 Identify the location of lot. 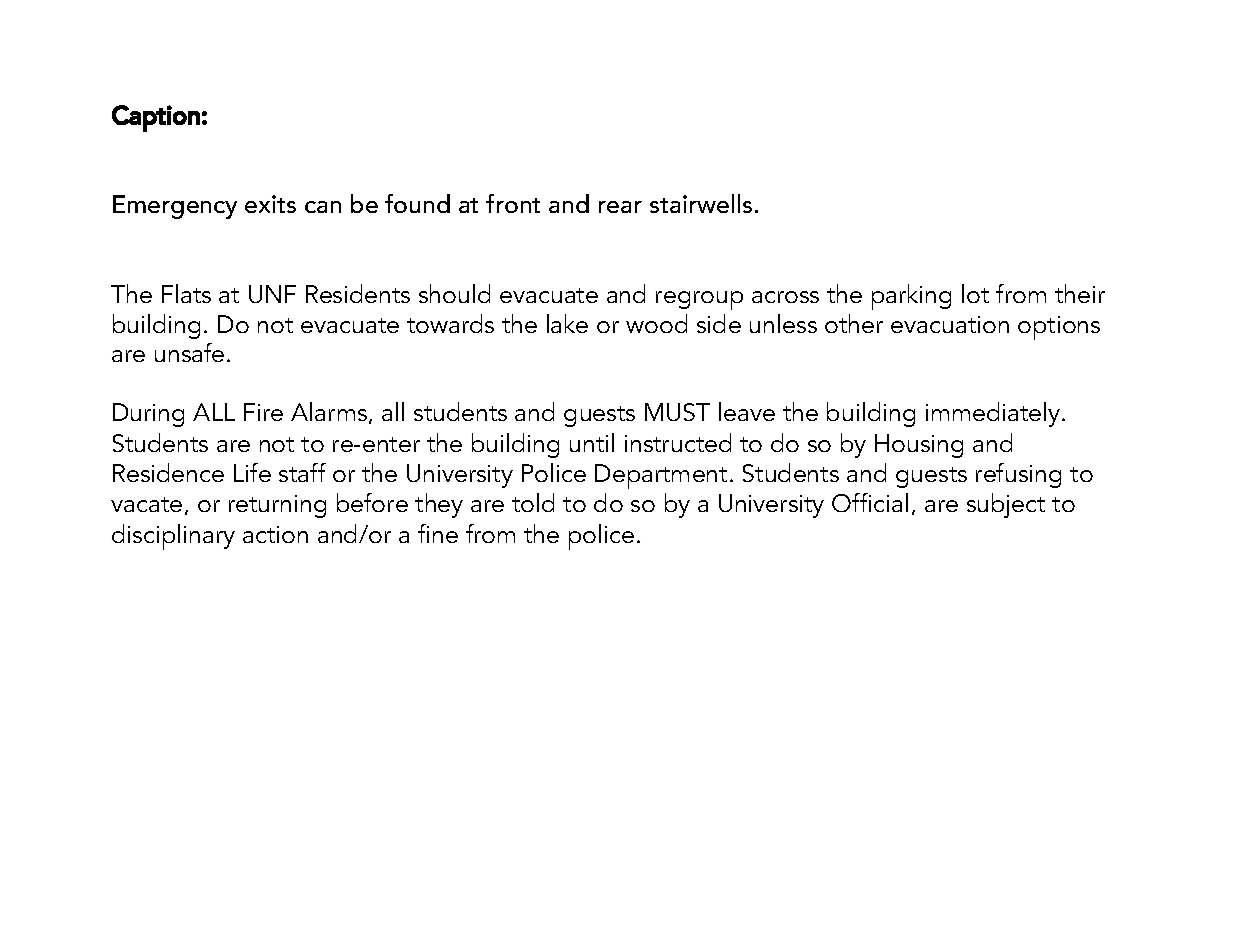
(975, 293).
